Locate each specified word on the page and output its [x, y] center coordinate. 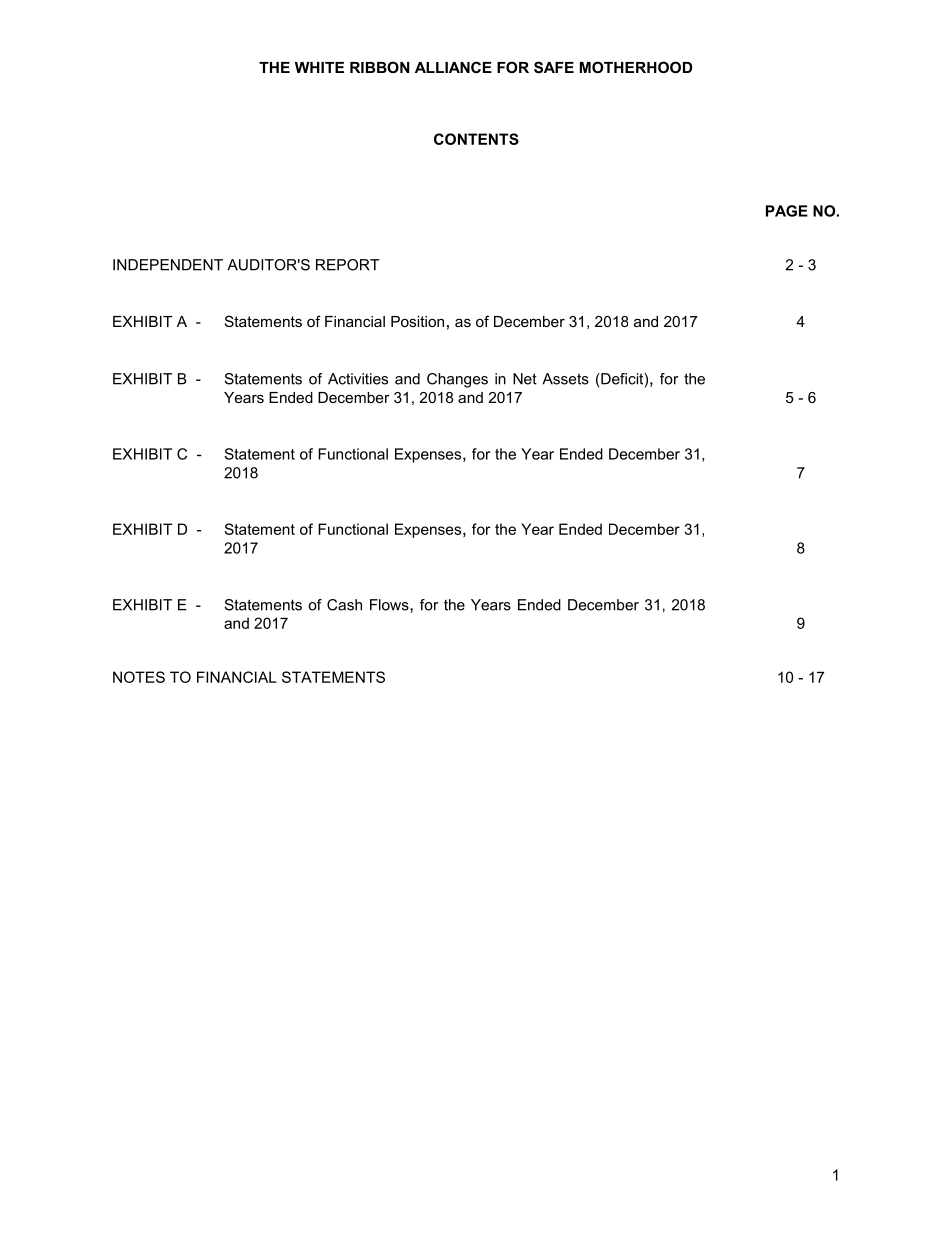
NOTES [139, 677]
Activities [358, 379]
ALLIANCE [453, 67]
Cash [344, 605]
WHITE [319, 67]
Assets [565, 379]
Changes [457, 380]
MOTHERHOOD [636, 67]
